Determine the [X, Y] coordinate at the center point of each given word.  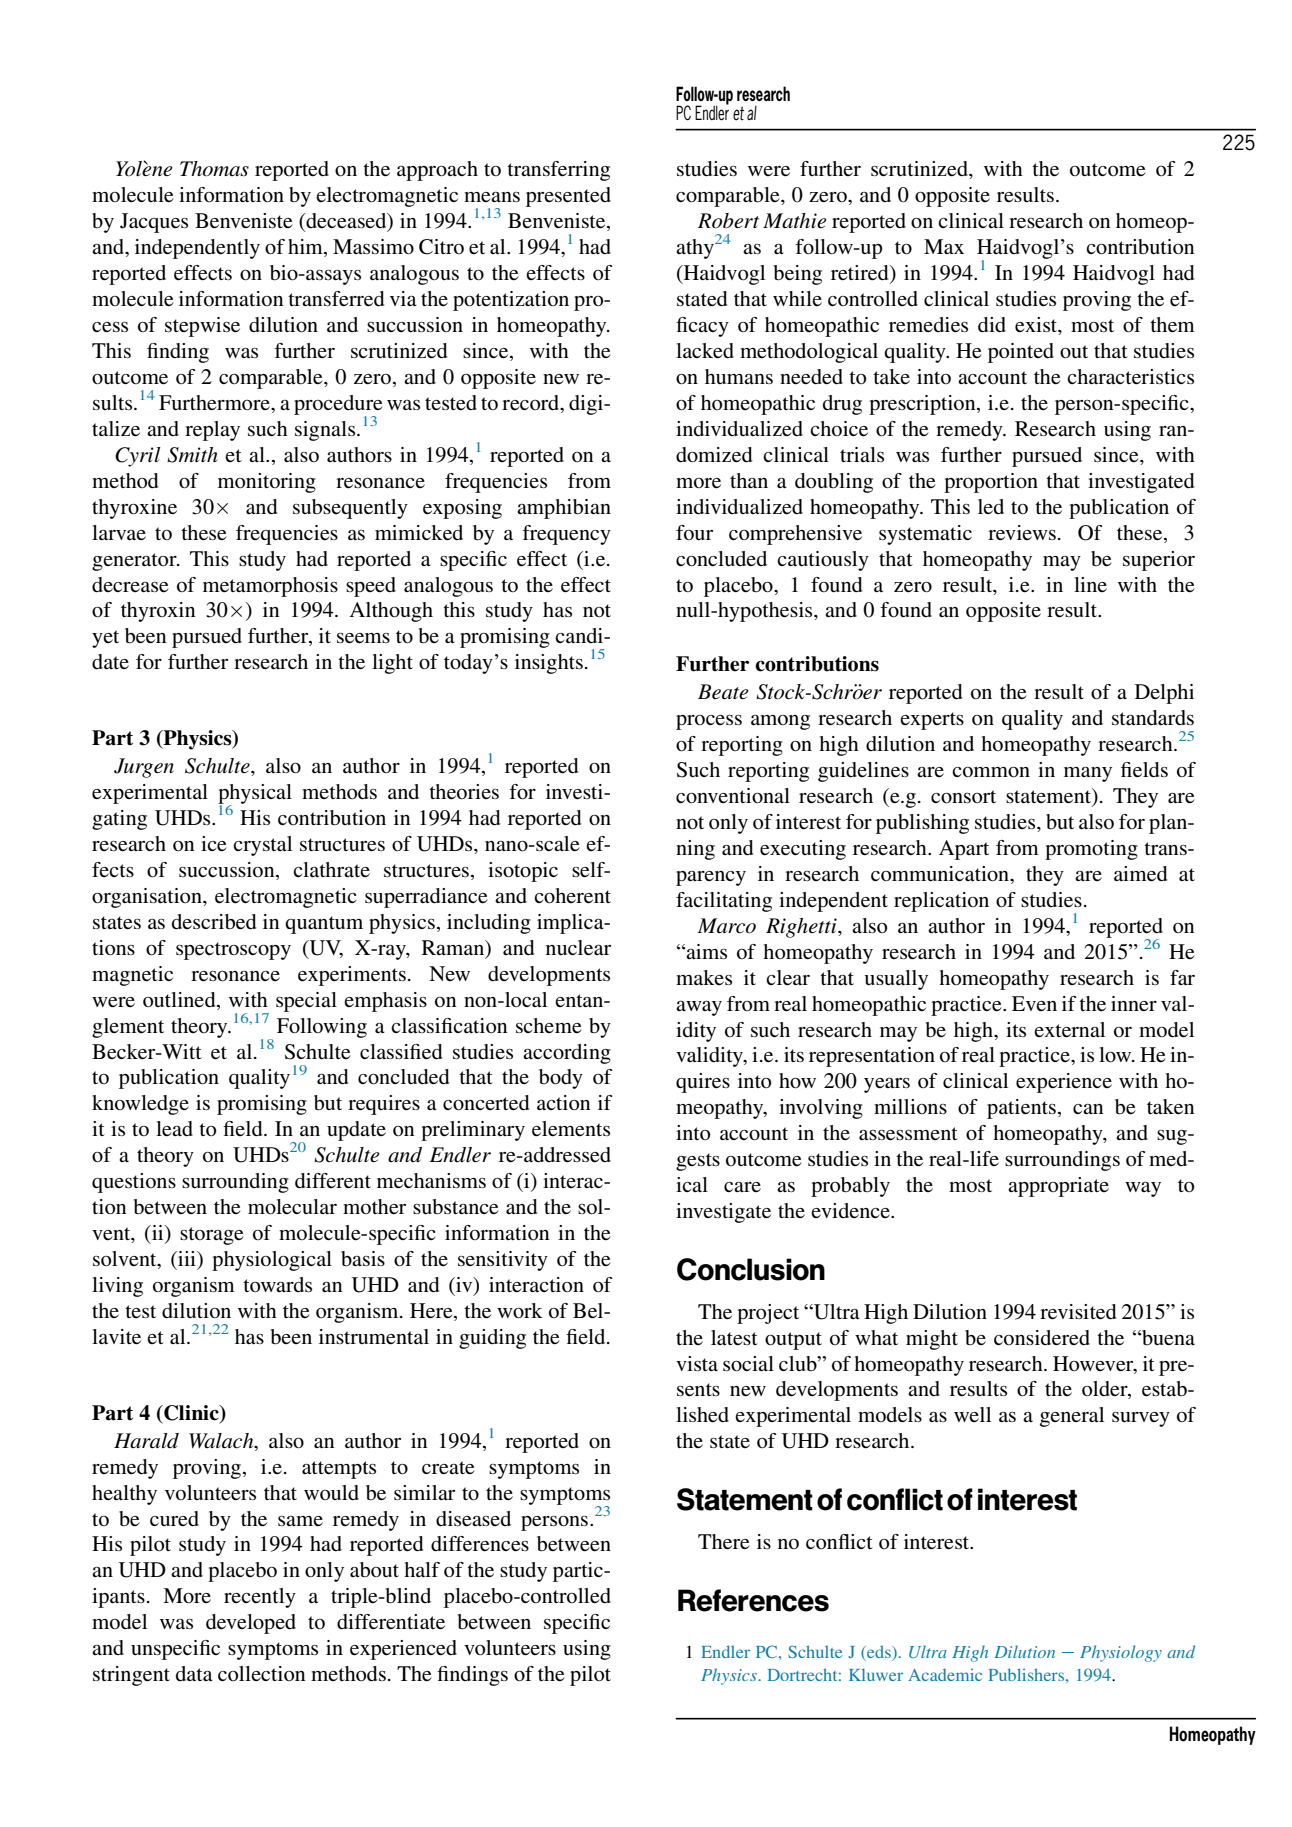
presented [568, 197]
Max [944, 246]
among [780, 722]
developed [251, 1624]
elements [571, 1128]
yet [105, 639]
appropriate [1058, 1187]
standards [1153, 718]
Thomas [214, 169]
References [753, 1600]
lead [174, 1129]
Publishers [1028, 1674]
